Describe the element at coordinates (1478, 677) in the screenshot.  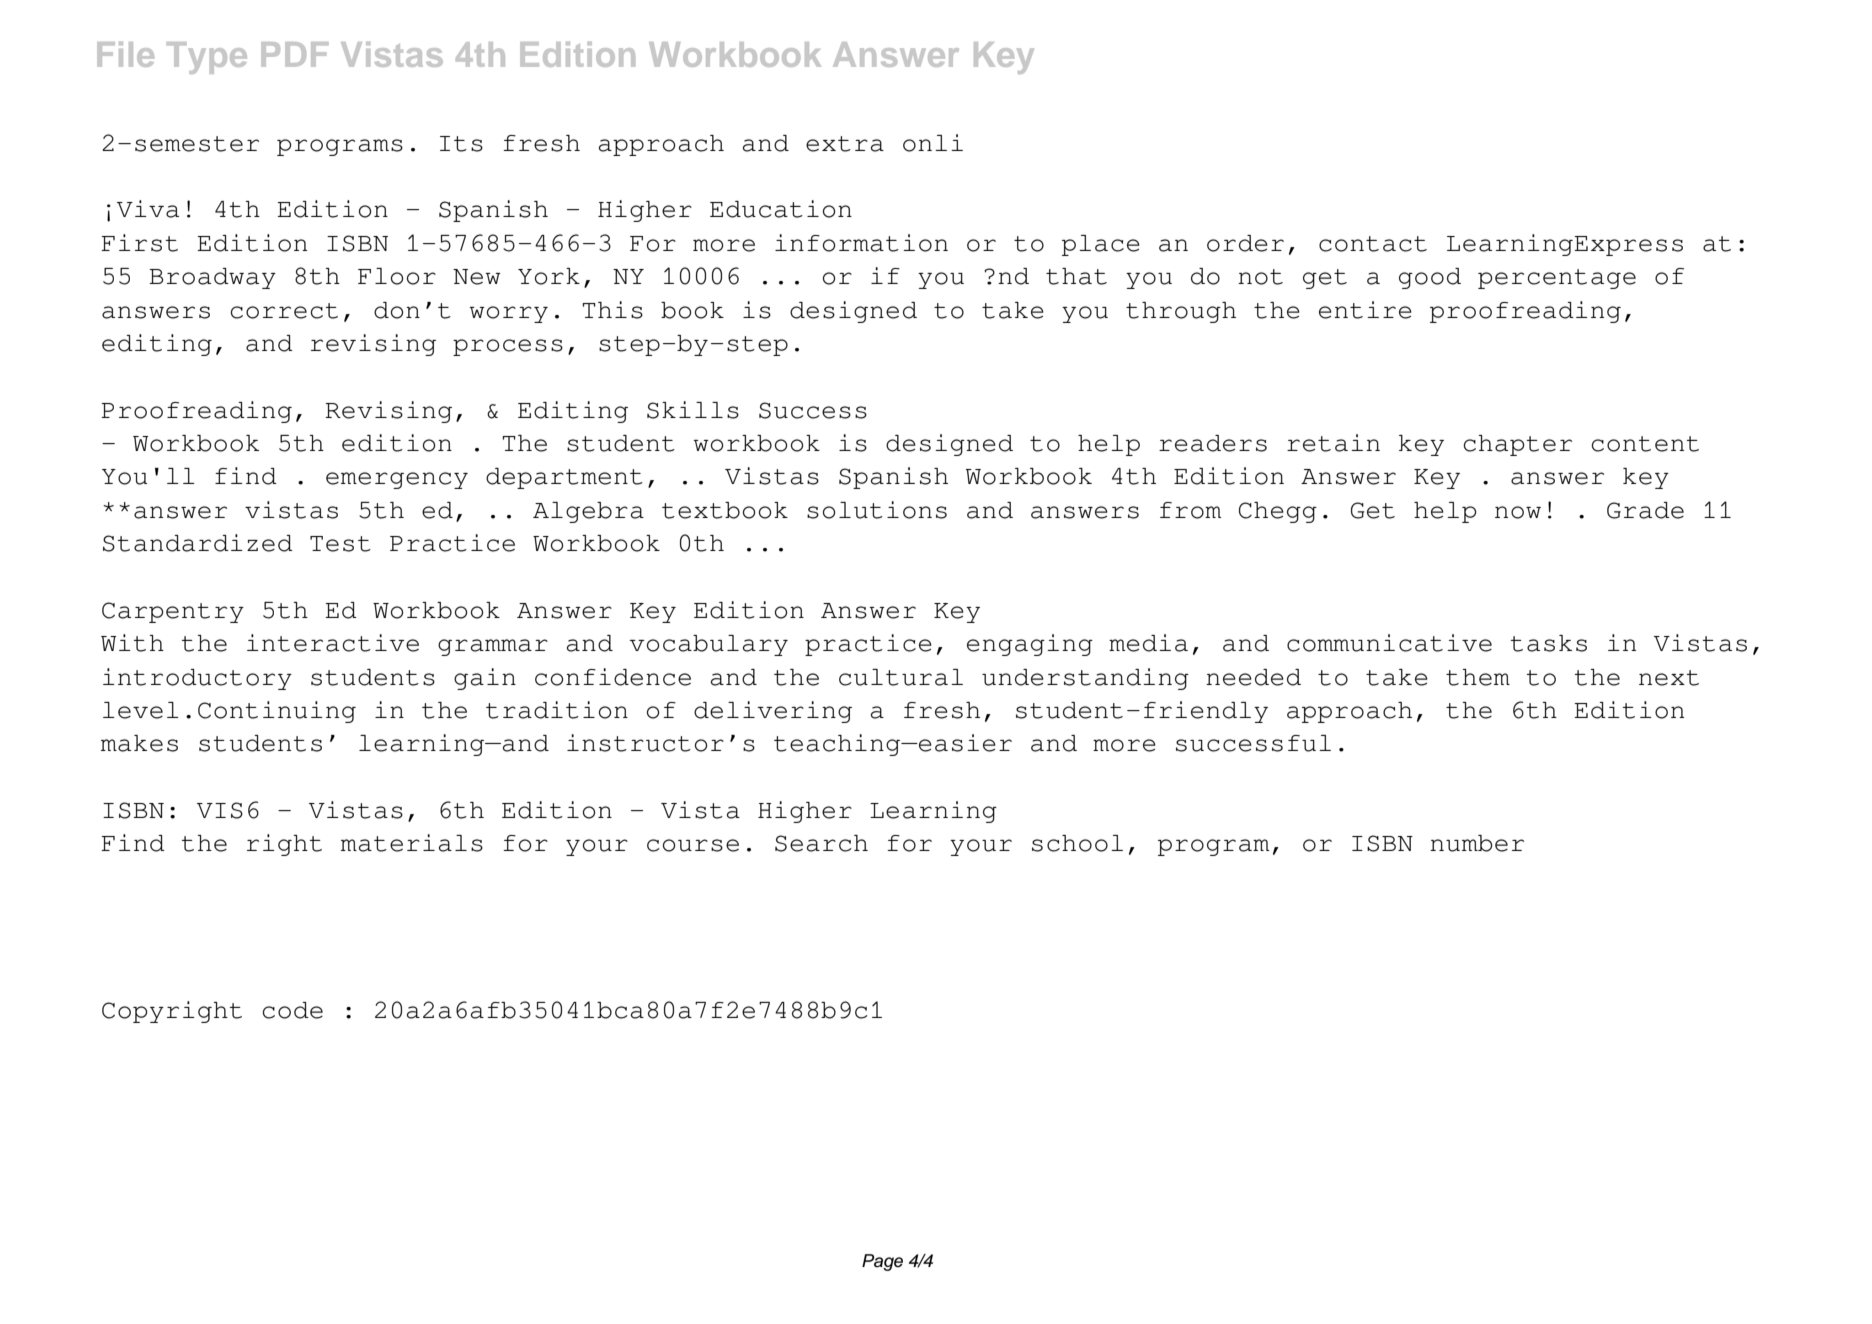
I see `them` at that location.
